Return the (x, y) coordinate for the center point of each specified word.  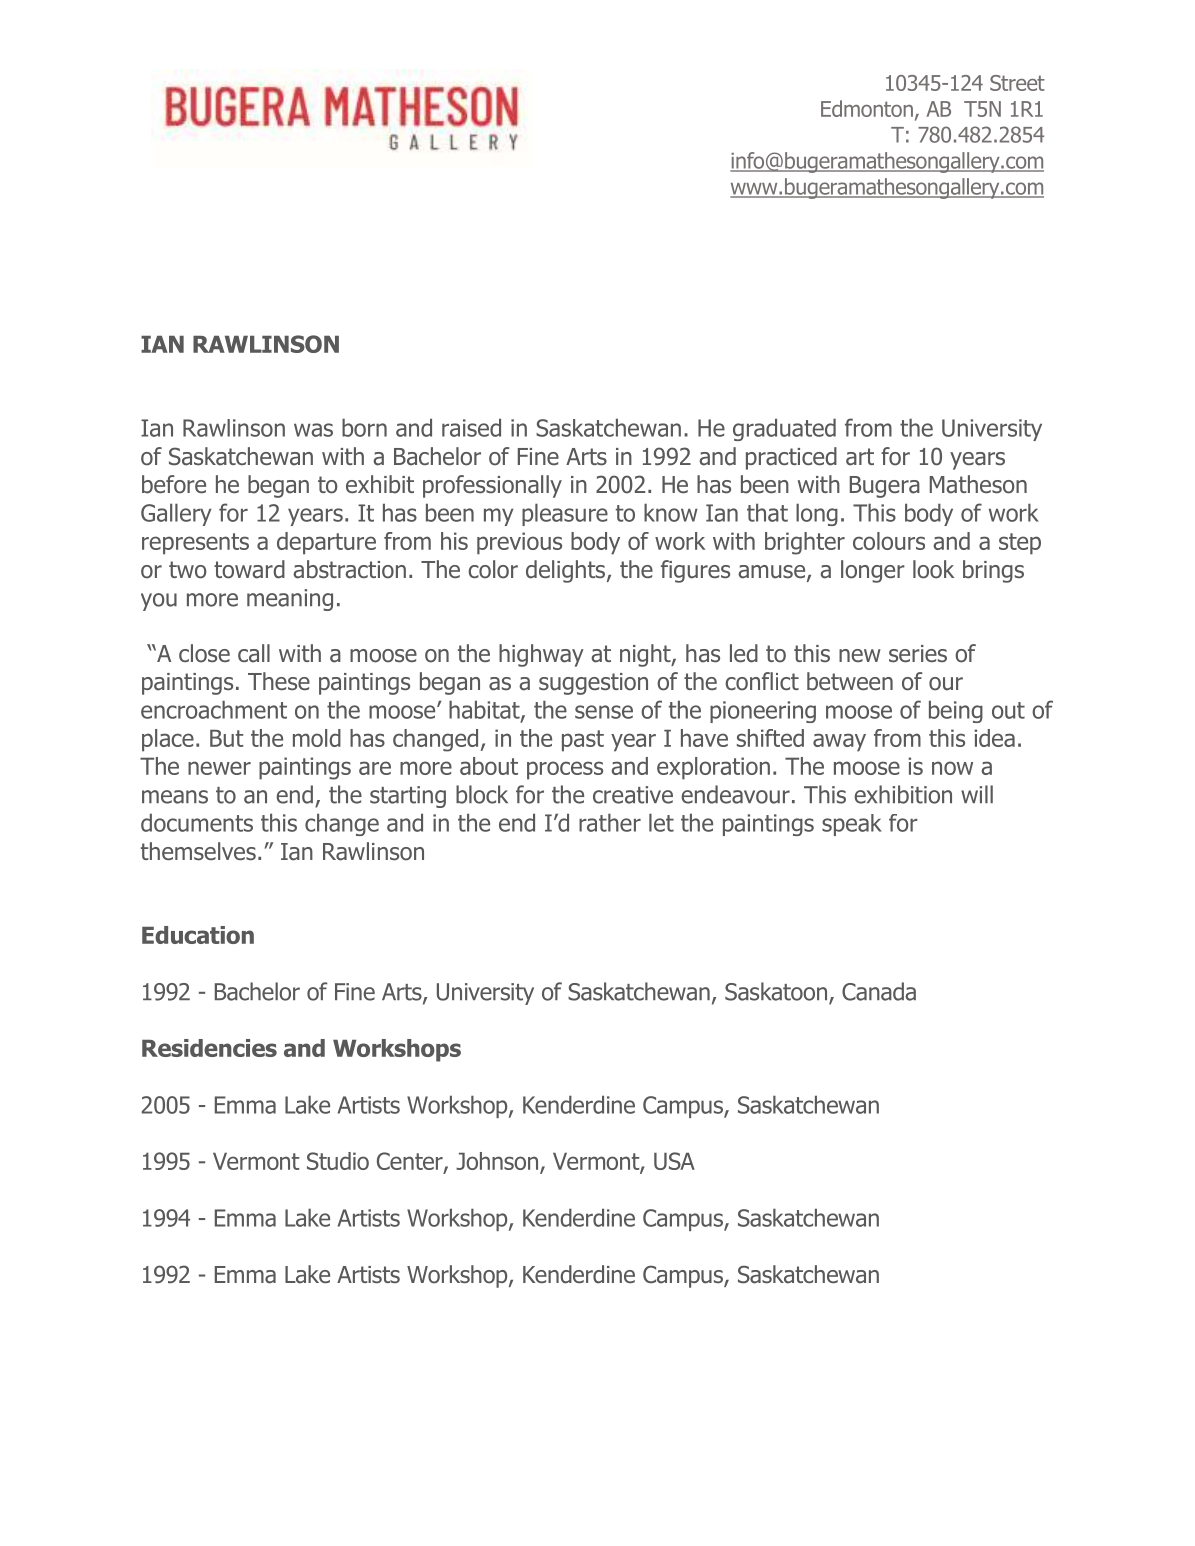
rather (610, 822)
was (313, 430)
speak (852, 825)
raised (471, 427)
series (918, 654)
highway (541, 655)
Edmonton (867, 108)
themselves (198, 851)
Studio (338, 1161)
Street (1017, 83)
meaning (290, 600)
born (364, 427)
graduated (784, 429)
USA (674, 1161)
